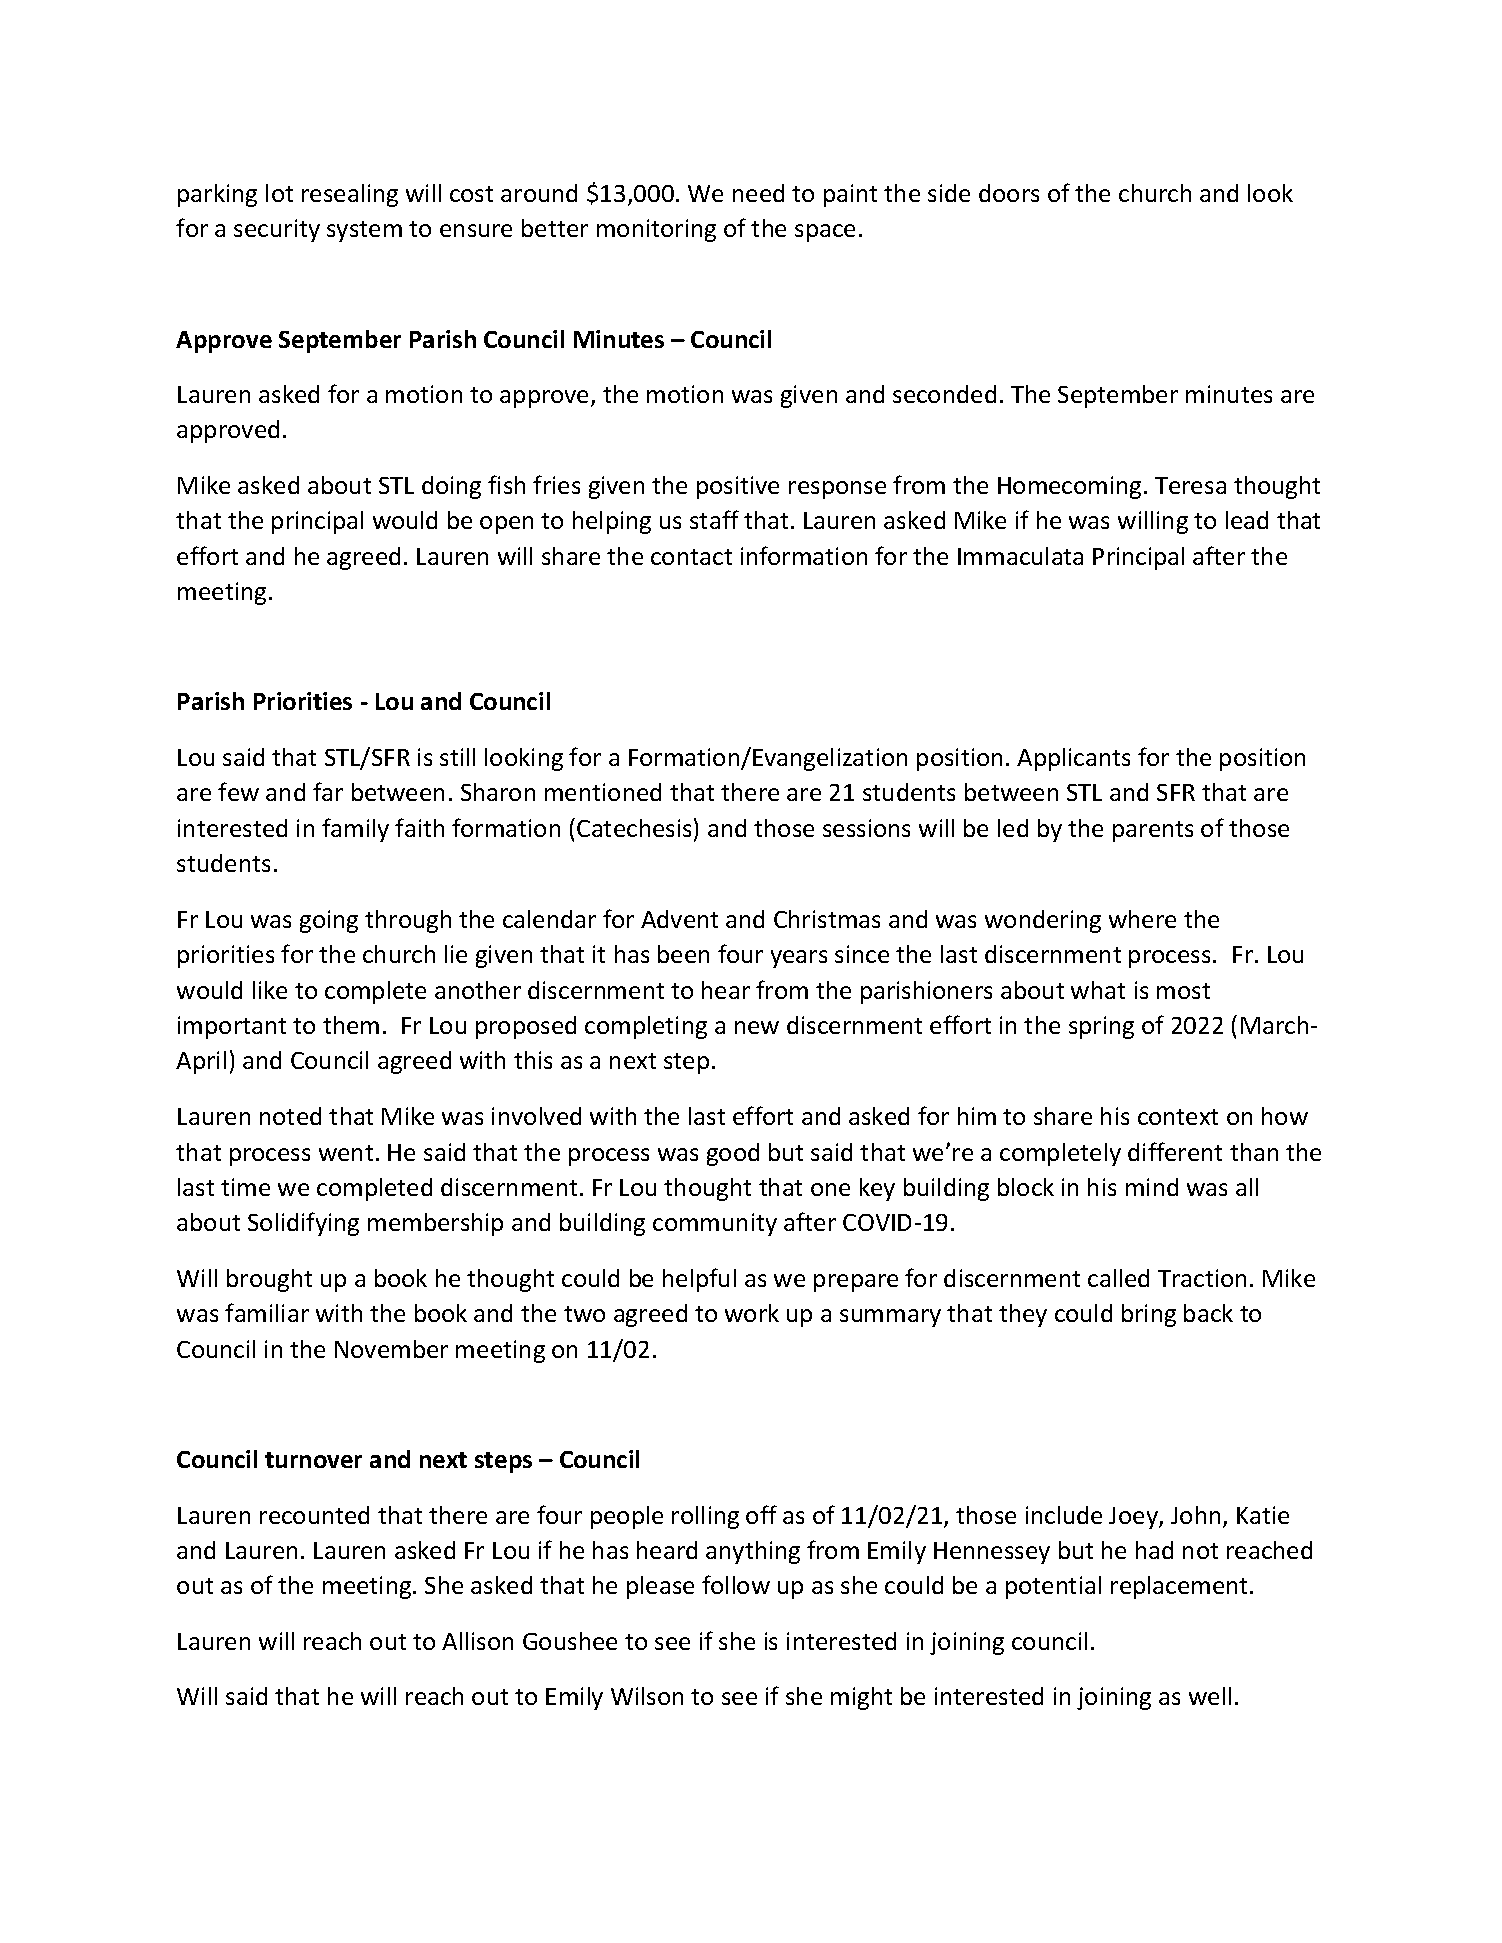 The height and width of the screenshot is (1943, 1502). Describe the element at coordinates (1210, 1696) in the screenshot. I see `well` at that location.
